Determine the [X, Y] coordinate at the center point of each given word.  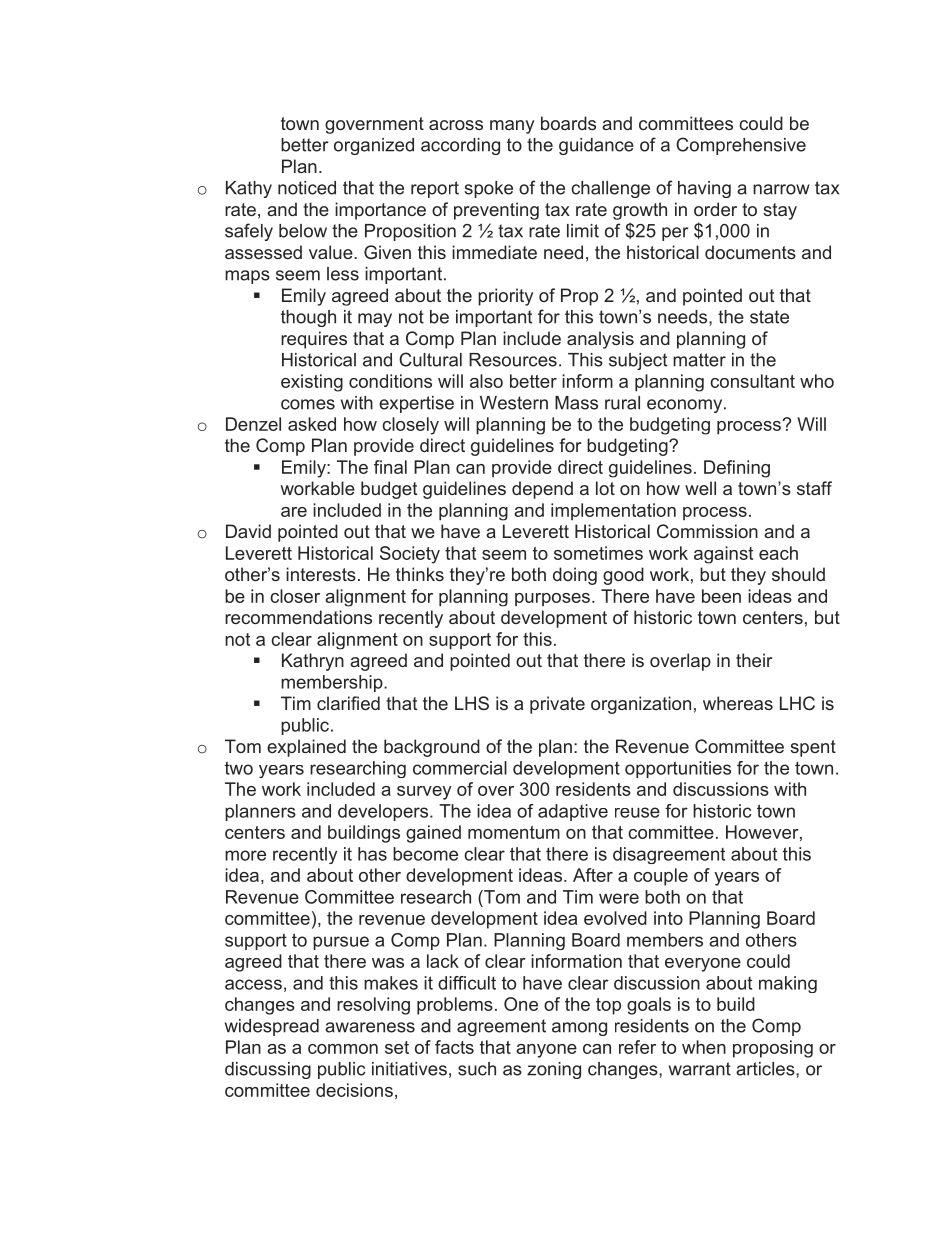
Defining [737, 469]
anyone [546, 1051]
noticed [307, 188]
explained [306, 748]
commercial [460, 768]
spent [813, 748]
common [343, 1049]
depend [542, 490]
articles [766, 1069]
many [512, 127]
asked [312, 424]
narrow [781, 189]
